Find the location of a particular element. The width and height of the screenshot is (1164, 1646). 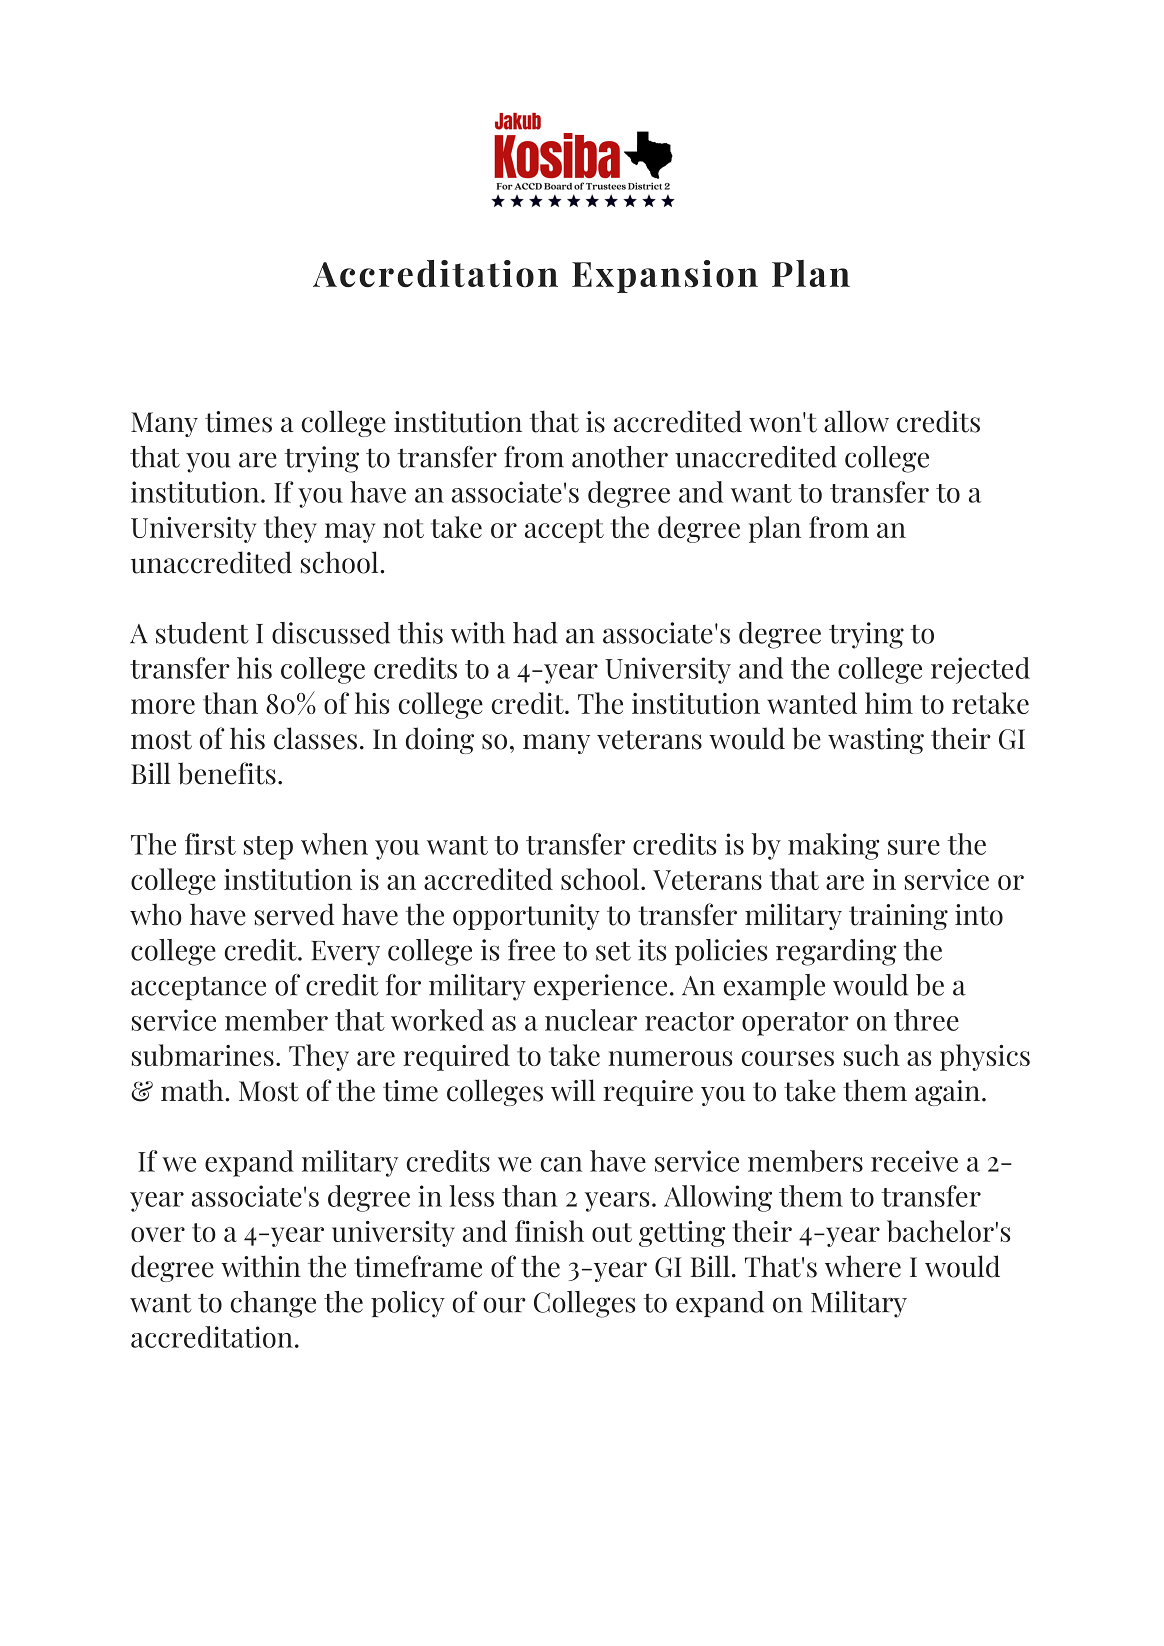

wasting is located at coordinates (876, 741).
